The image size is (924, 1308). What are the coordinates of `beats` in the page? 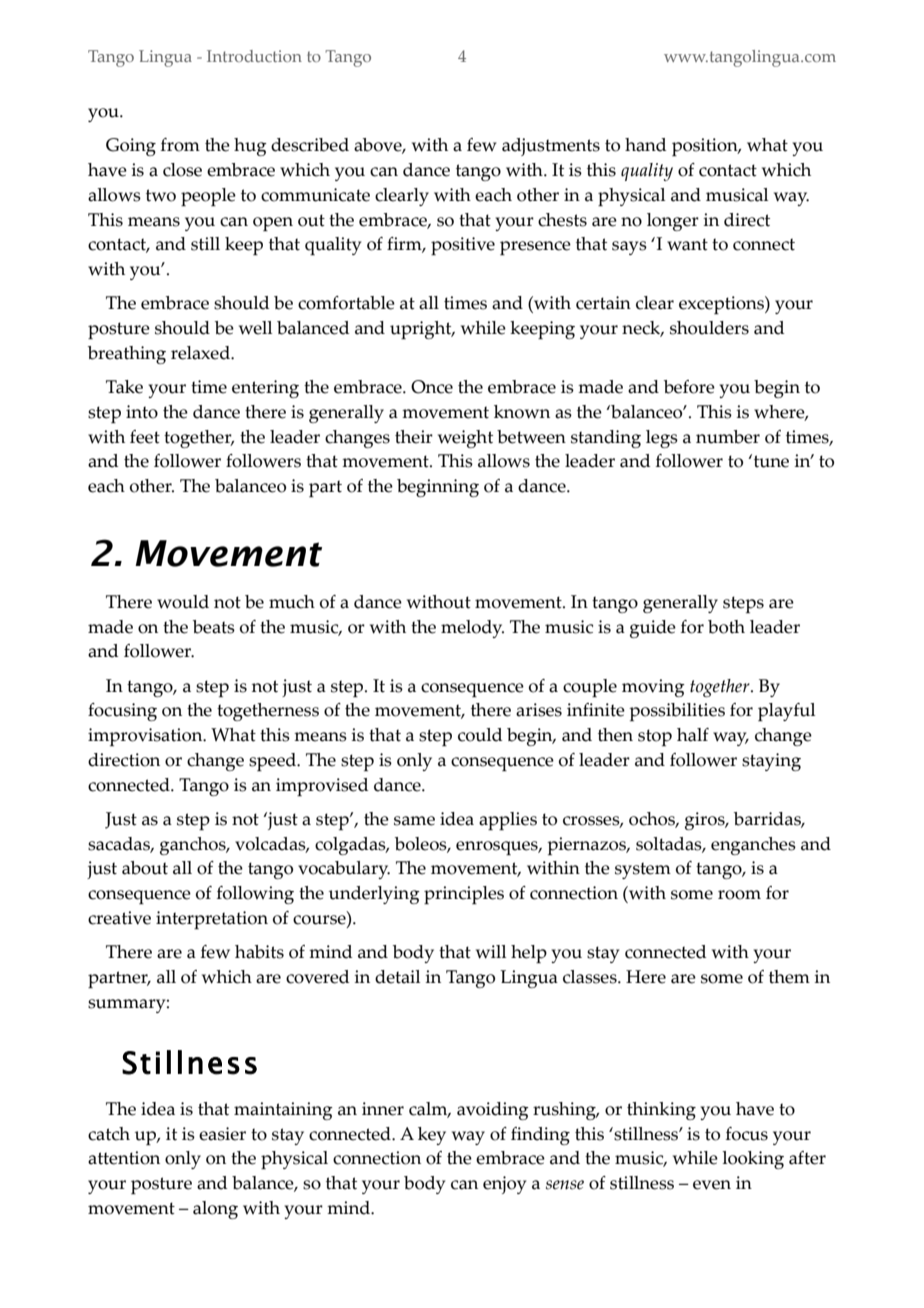 It's located at (214, 627).
